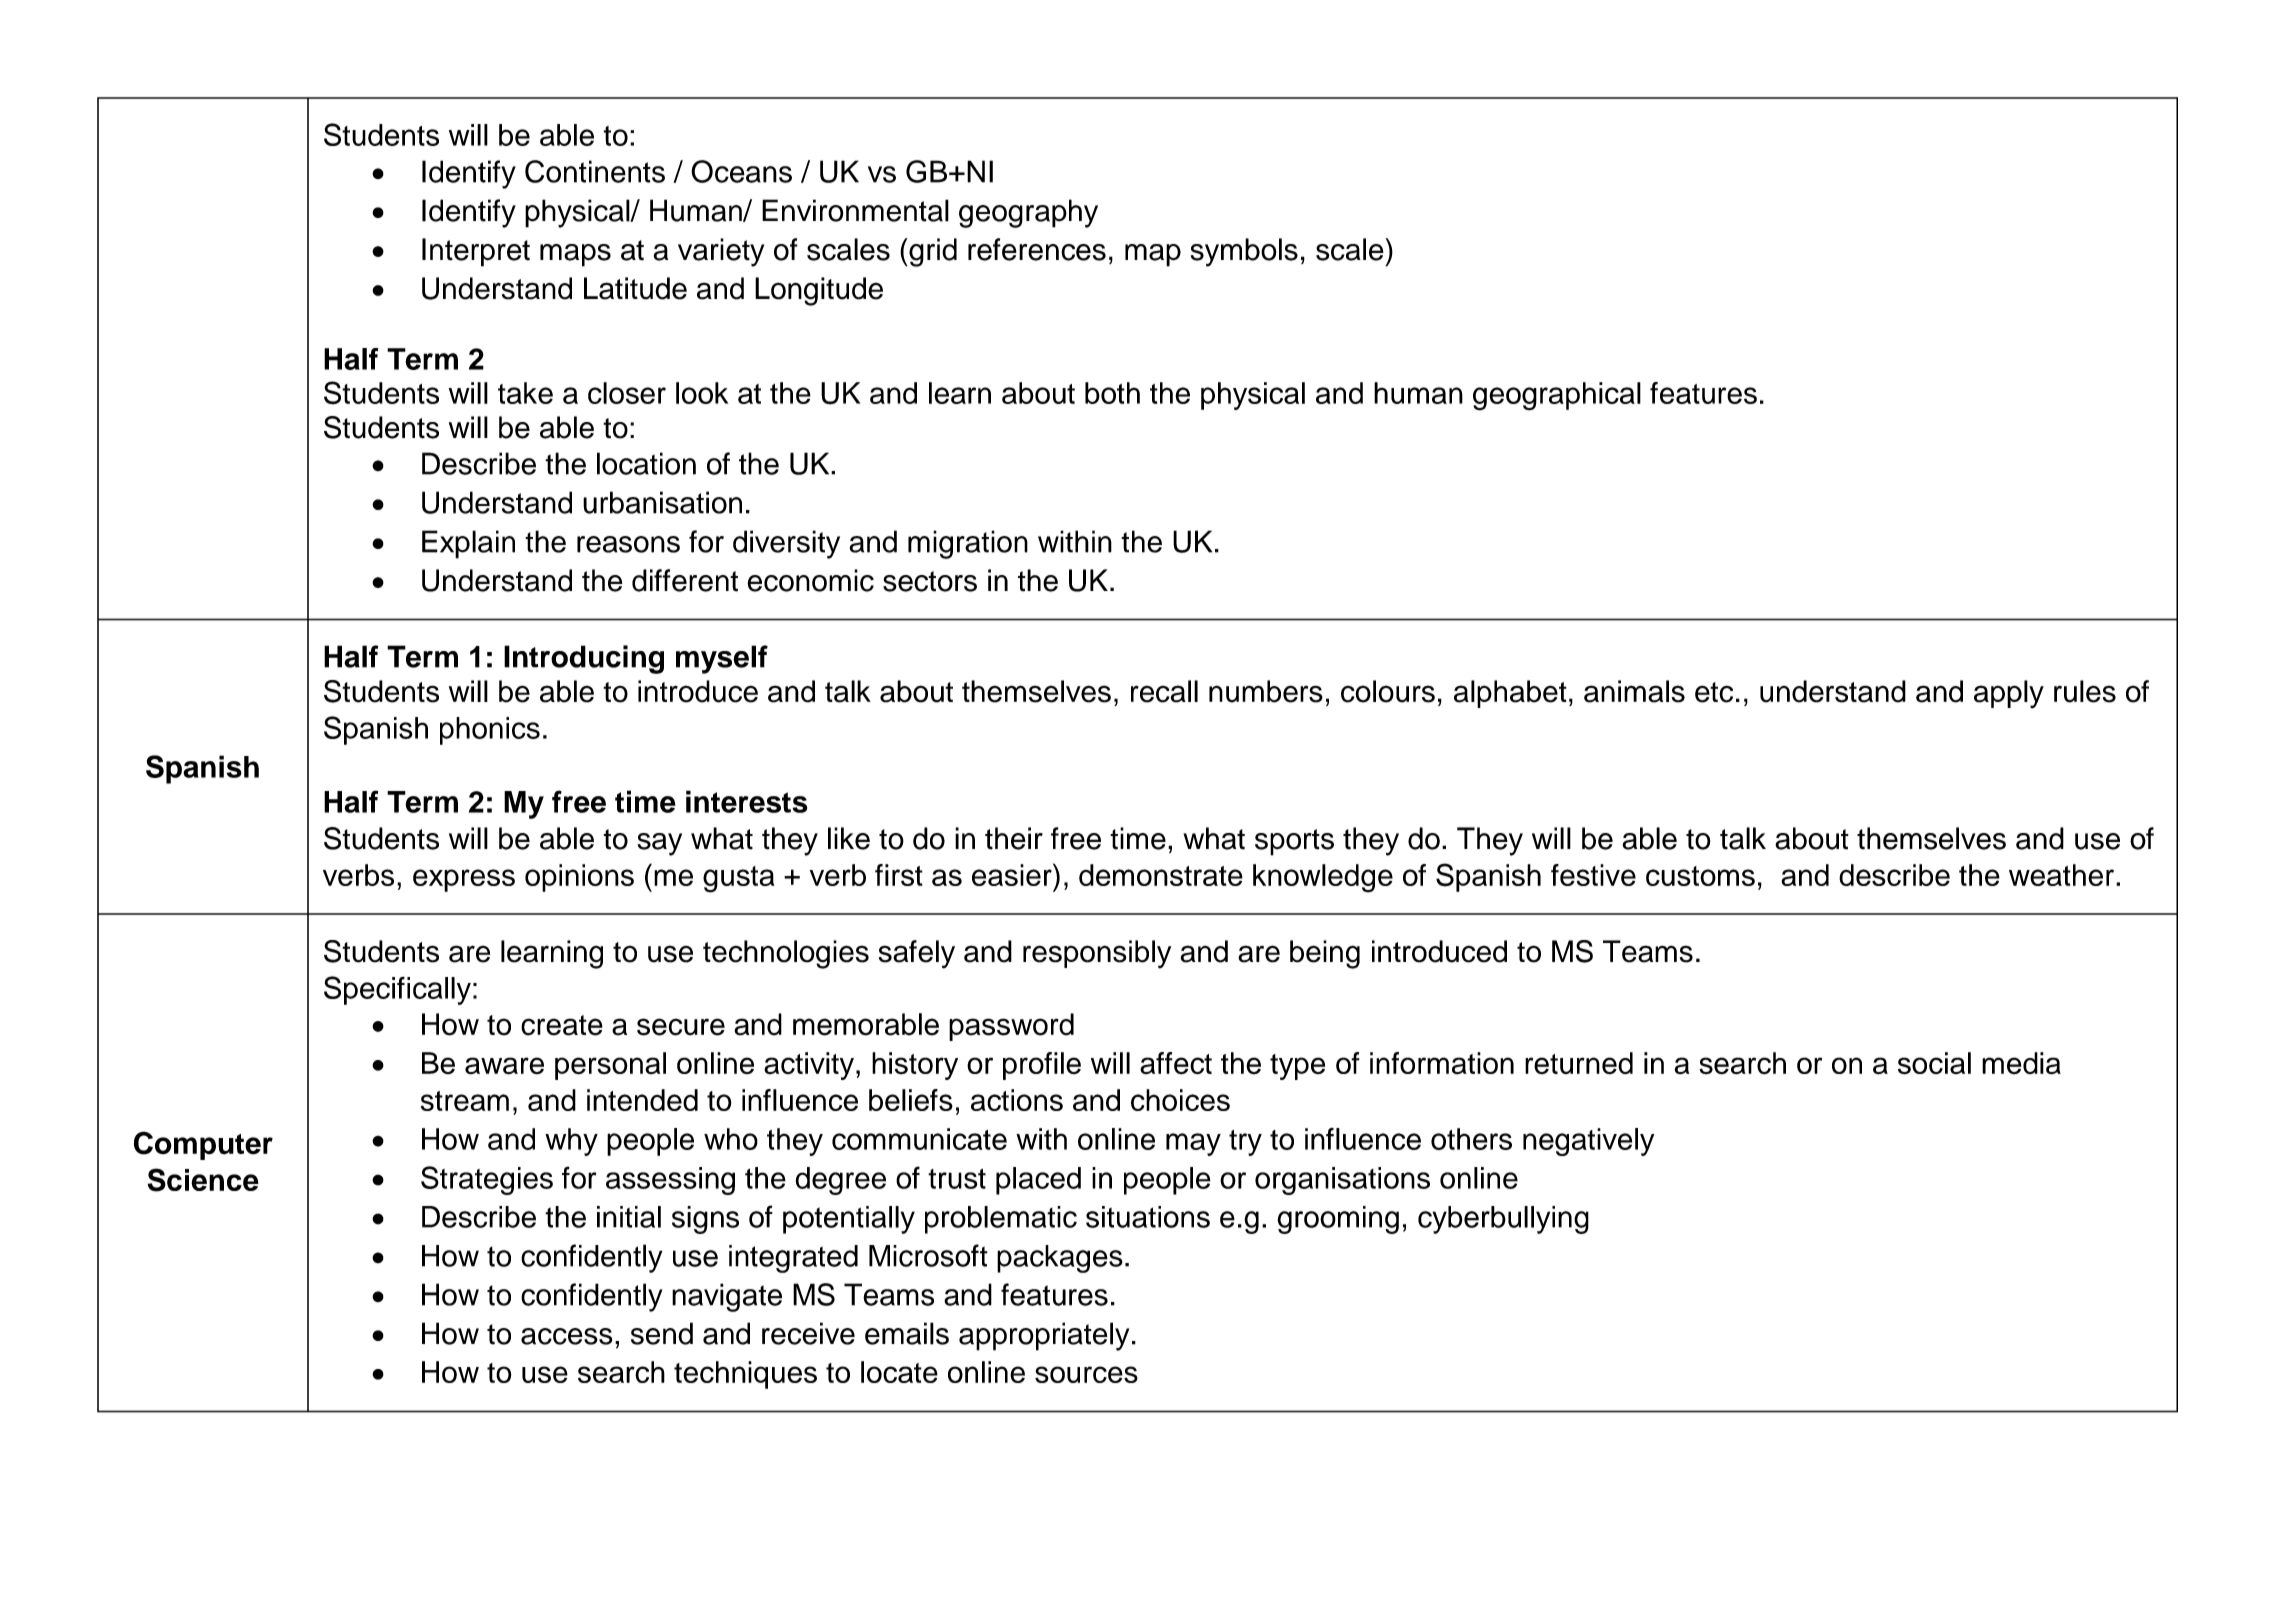 Image resolution: width=2274 pixels, height=1608 pixels. I want to click on symbols, so click(1244, 252).
